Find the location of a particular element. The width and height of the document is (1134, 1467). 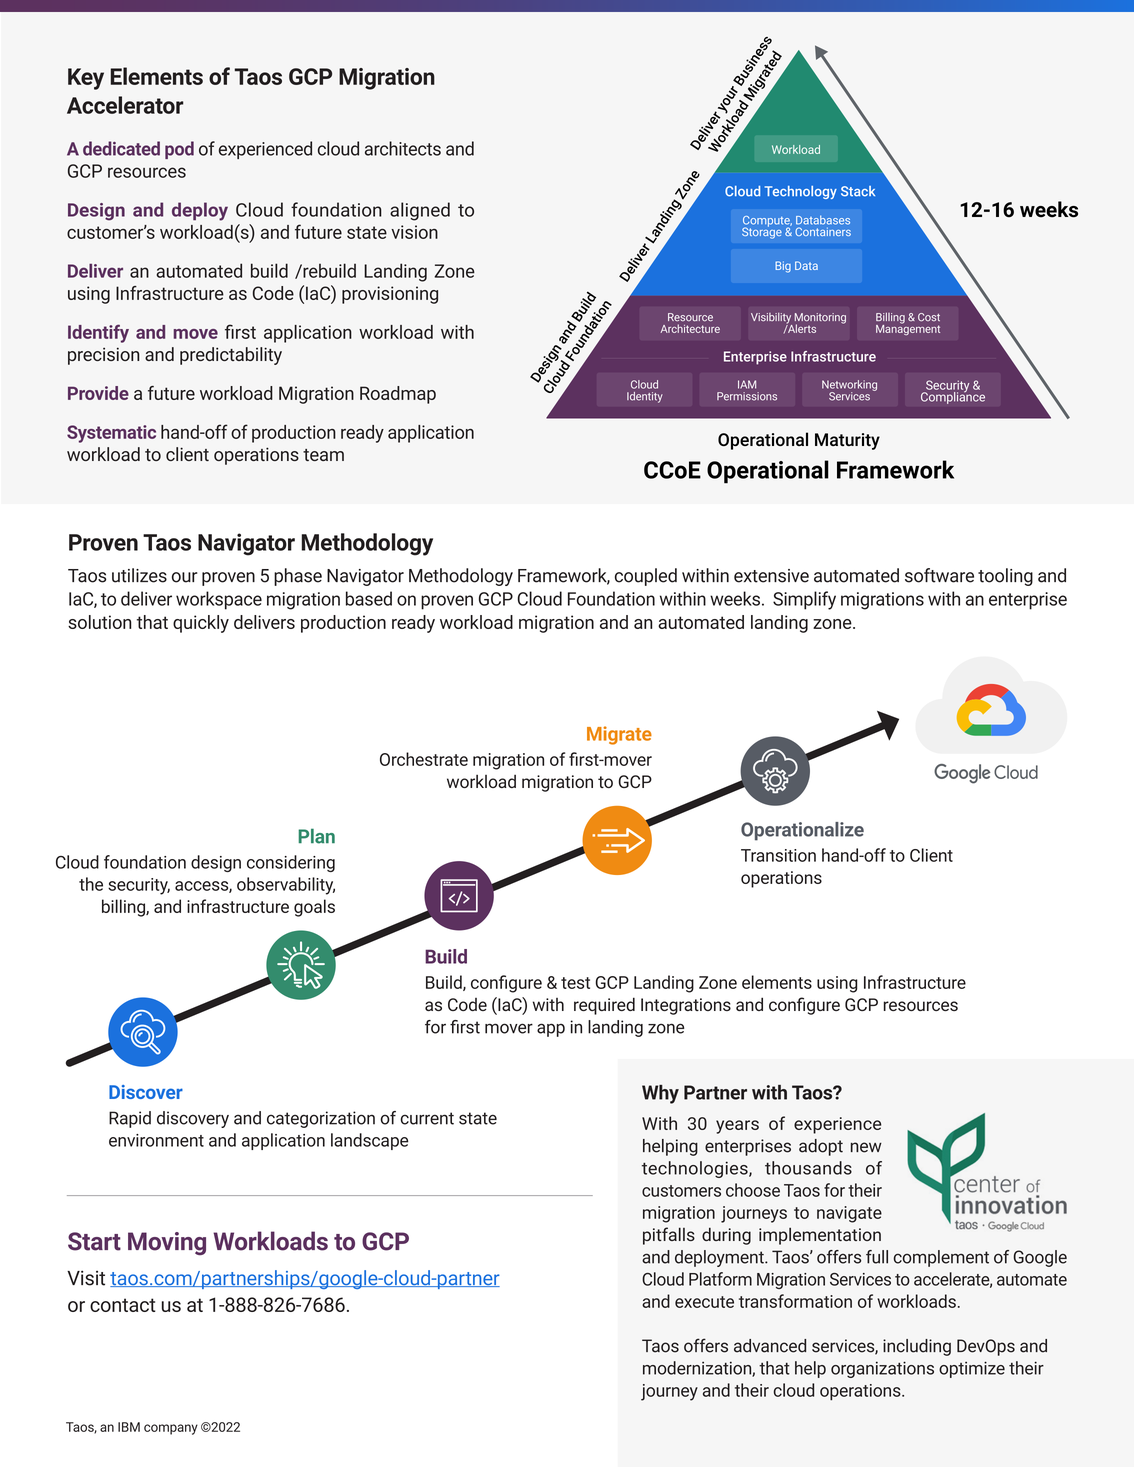

company is located at coordinates (171, 1429).
